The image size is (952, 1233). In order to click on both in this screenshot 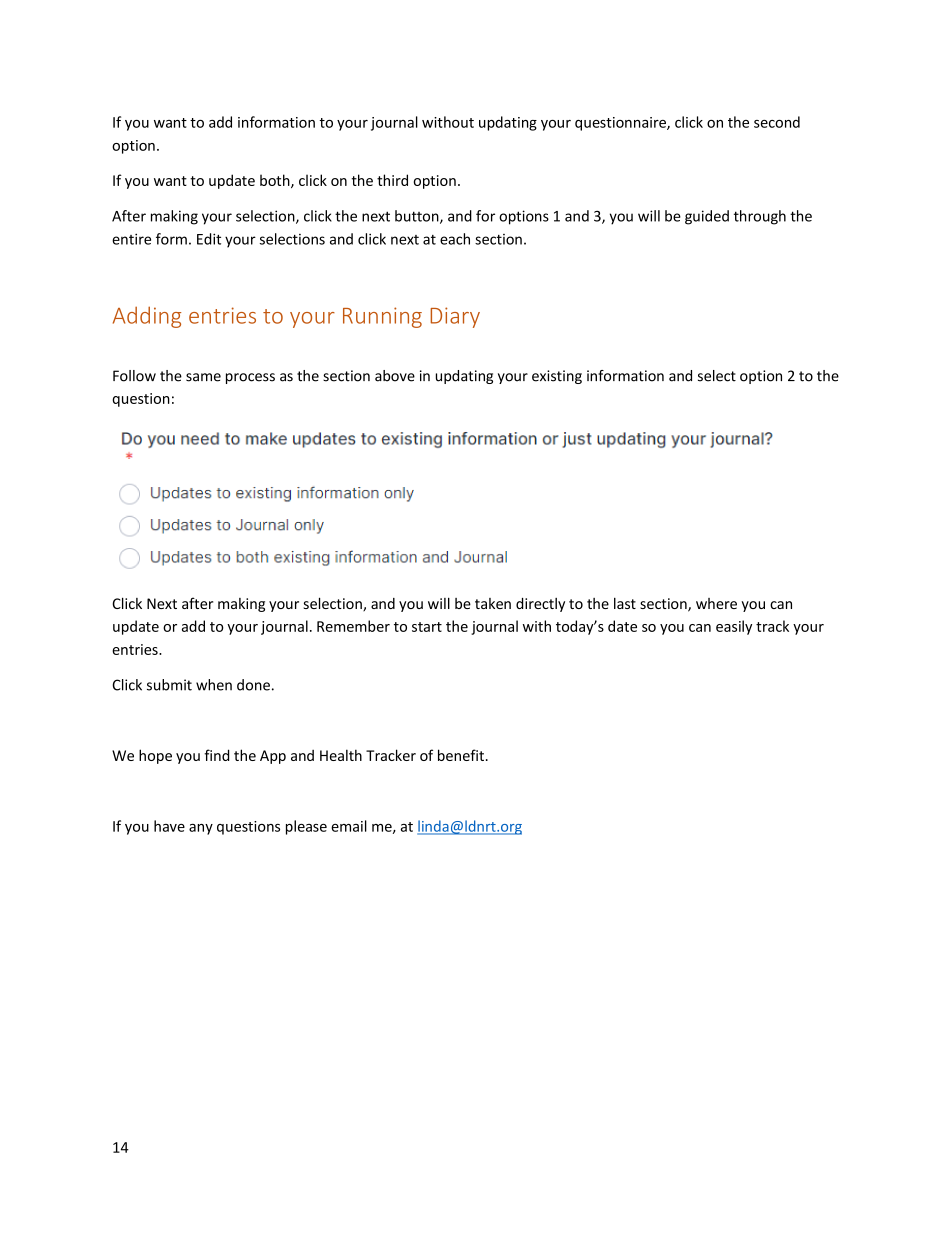, I will do `click(276, 181)`.
